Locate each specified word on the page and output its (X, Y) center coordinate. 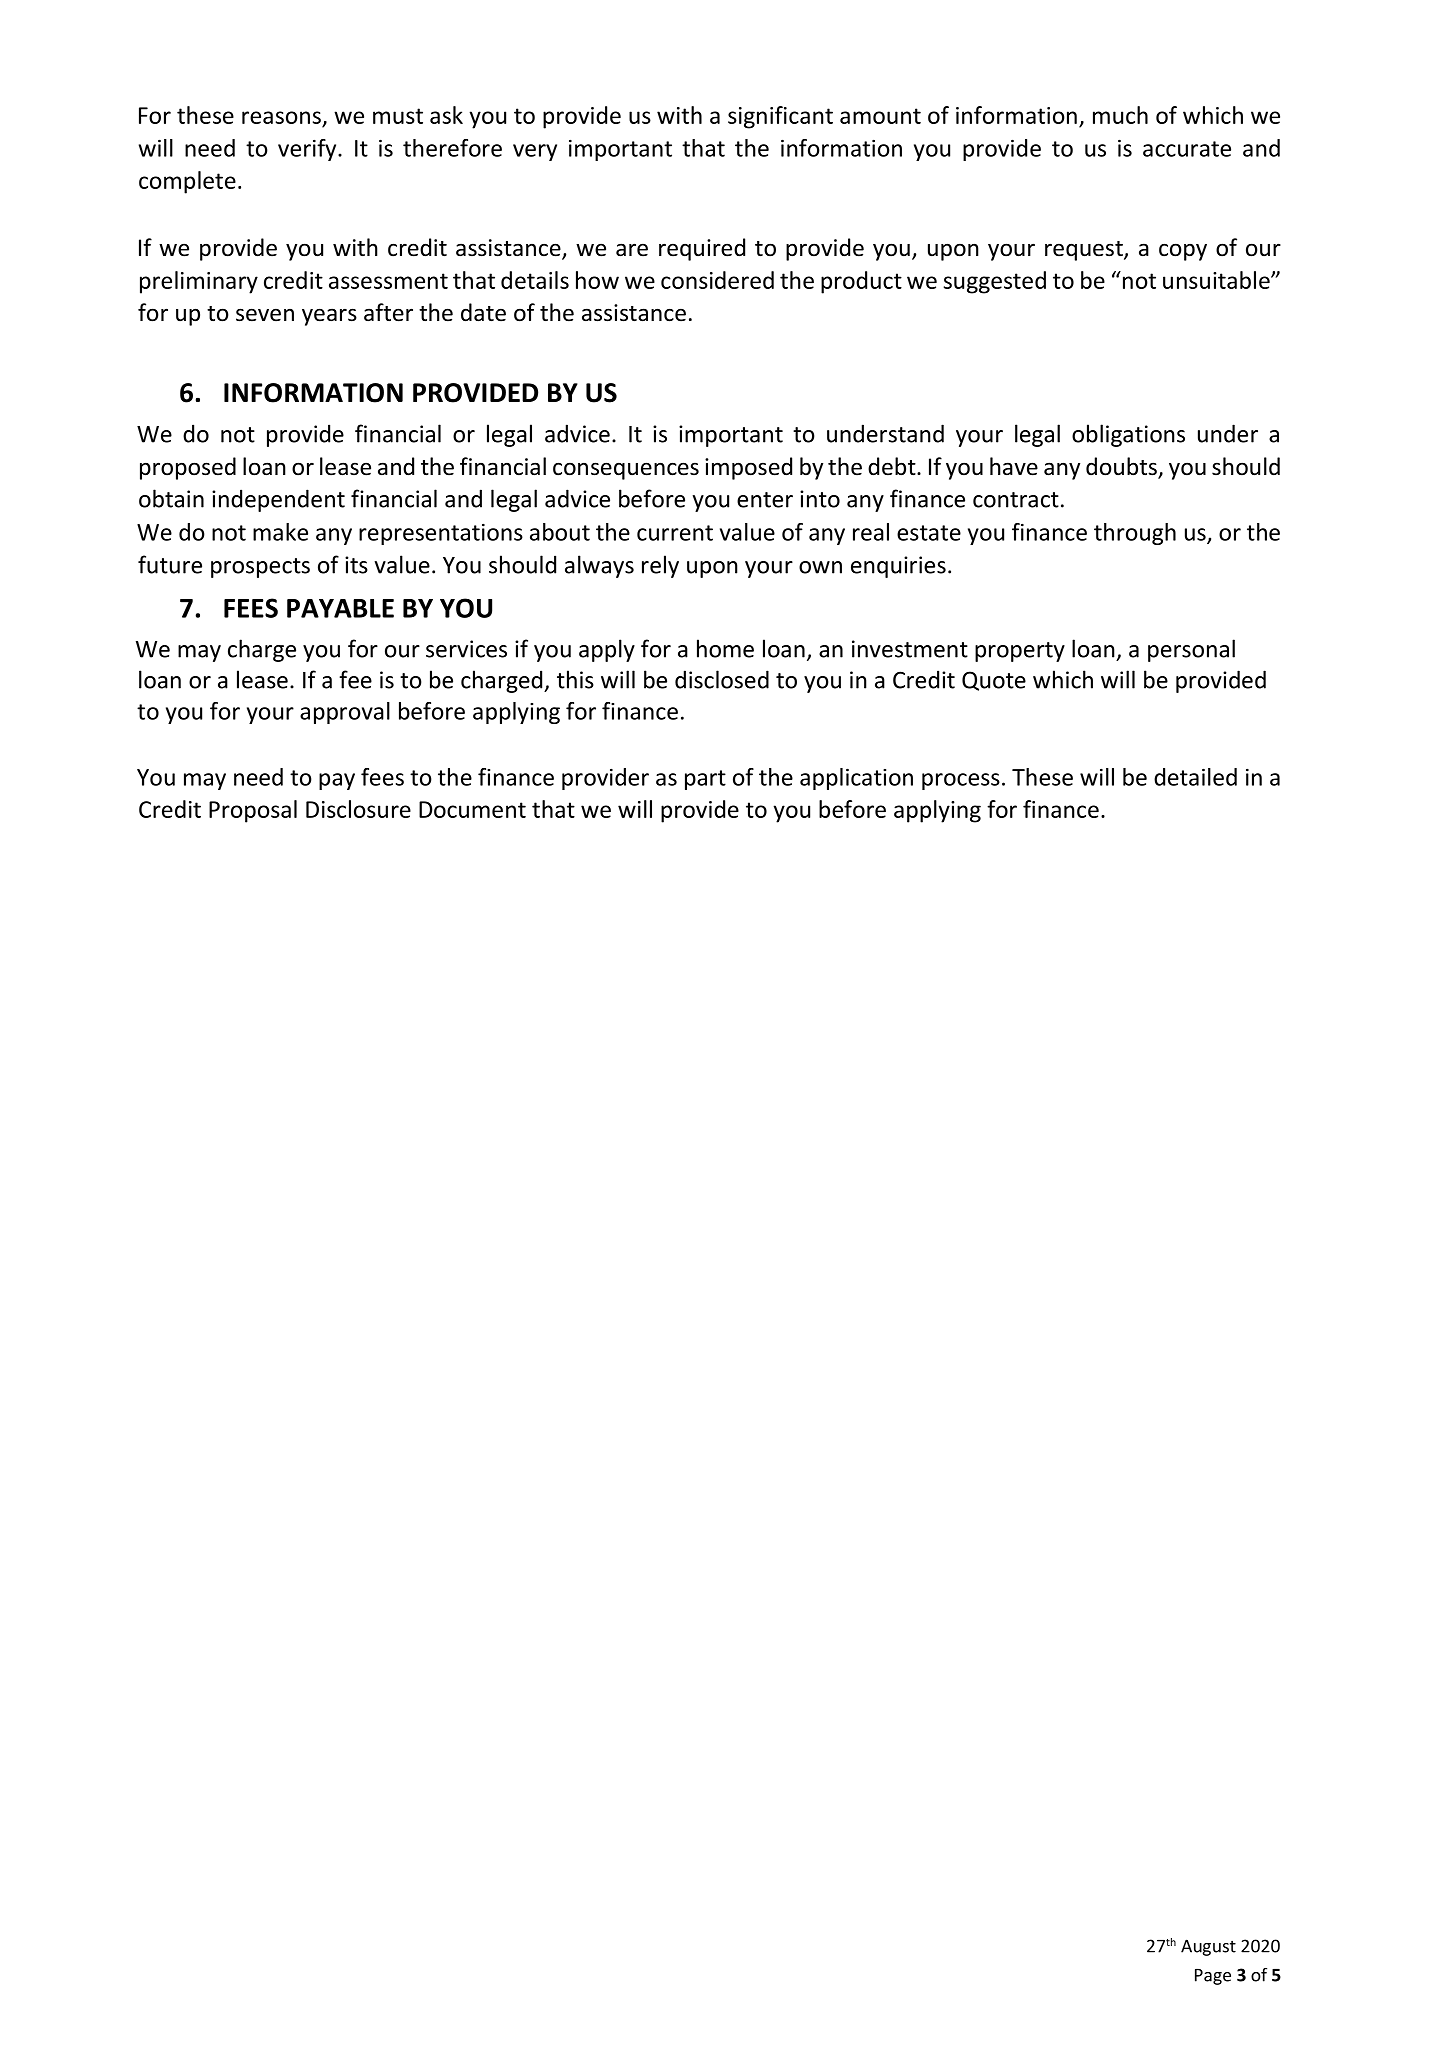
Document (472, 809)
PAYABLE (340, 608)
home (725, 648)
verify (308, 150)
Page (1213, 1977)
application (856, 779)
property (1020, 652)
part (705, 780)
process (961, 781)
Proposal (253, 811)
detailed (1195, 777)
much (1120, 115)
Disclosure (358, 809)
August (1208, 1947)
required (702, 249)
